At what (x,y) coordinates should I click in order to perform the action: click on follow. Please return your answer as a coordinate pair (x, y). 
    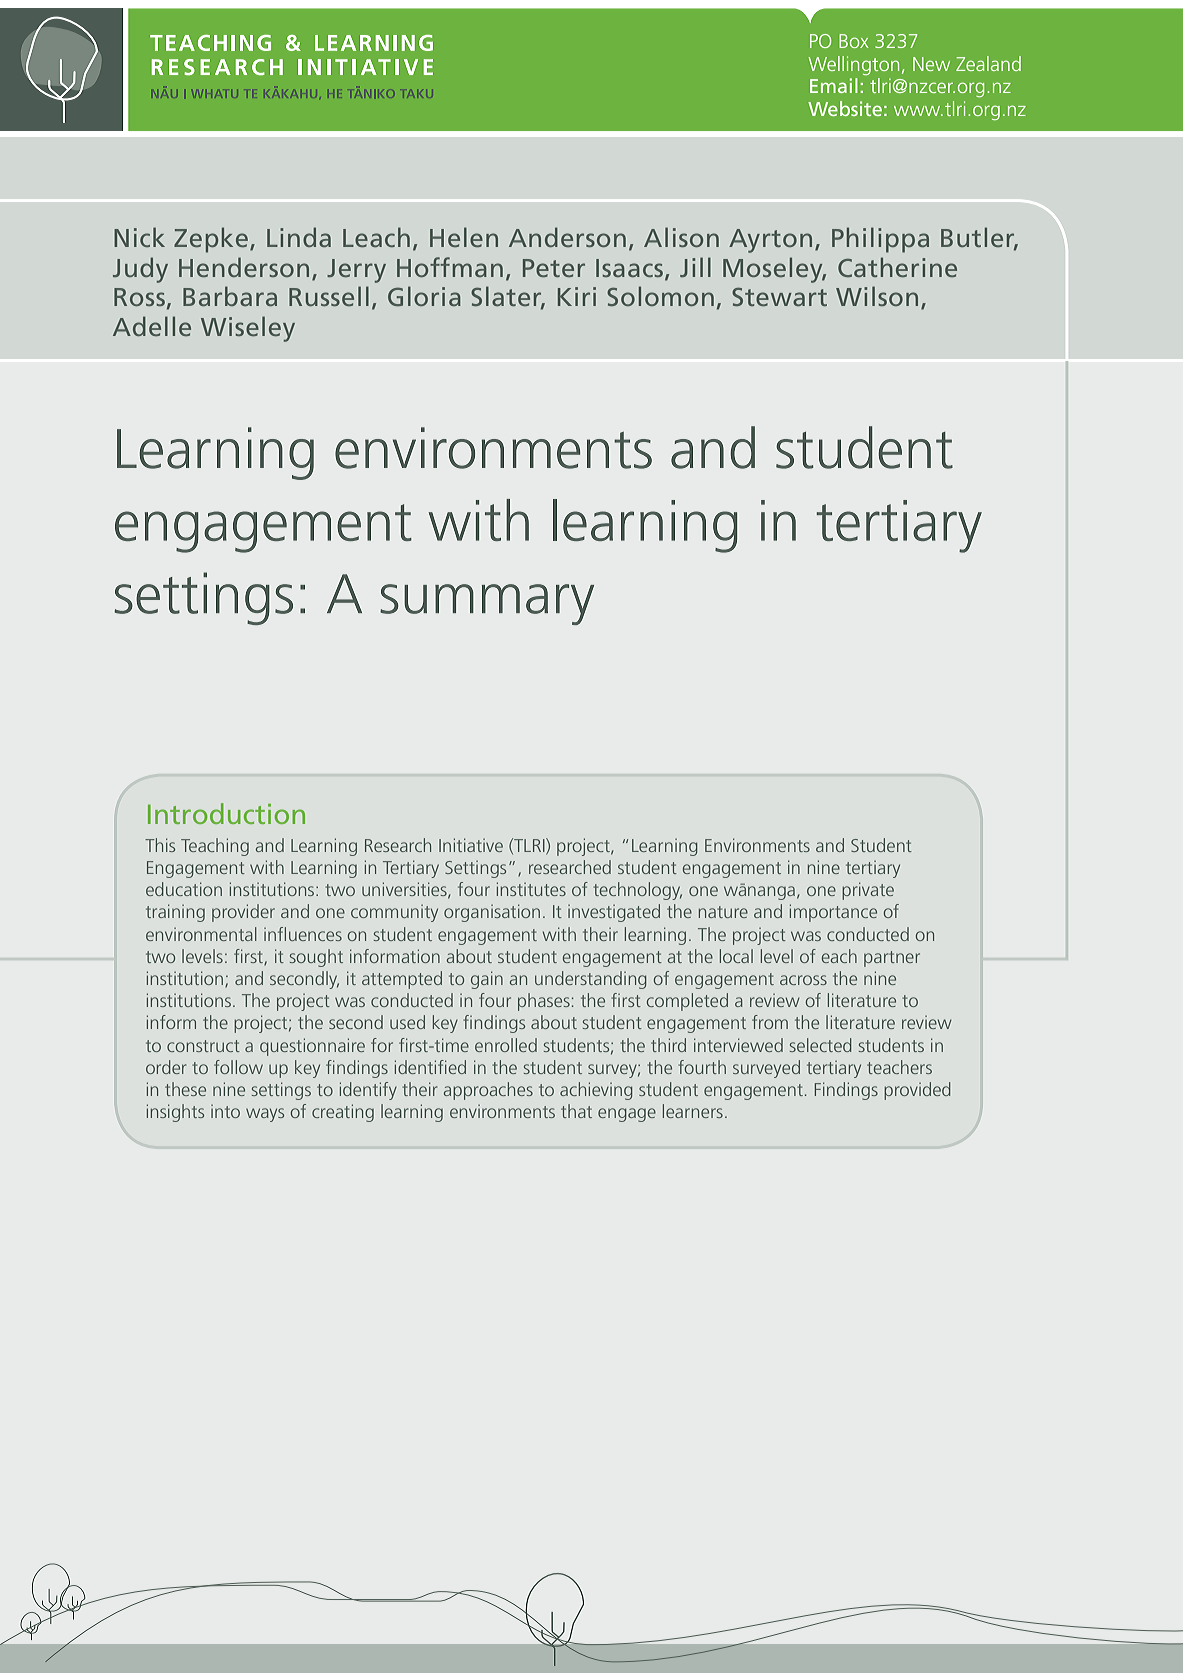
    Looking at the image, I should click on (238, 1067).
